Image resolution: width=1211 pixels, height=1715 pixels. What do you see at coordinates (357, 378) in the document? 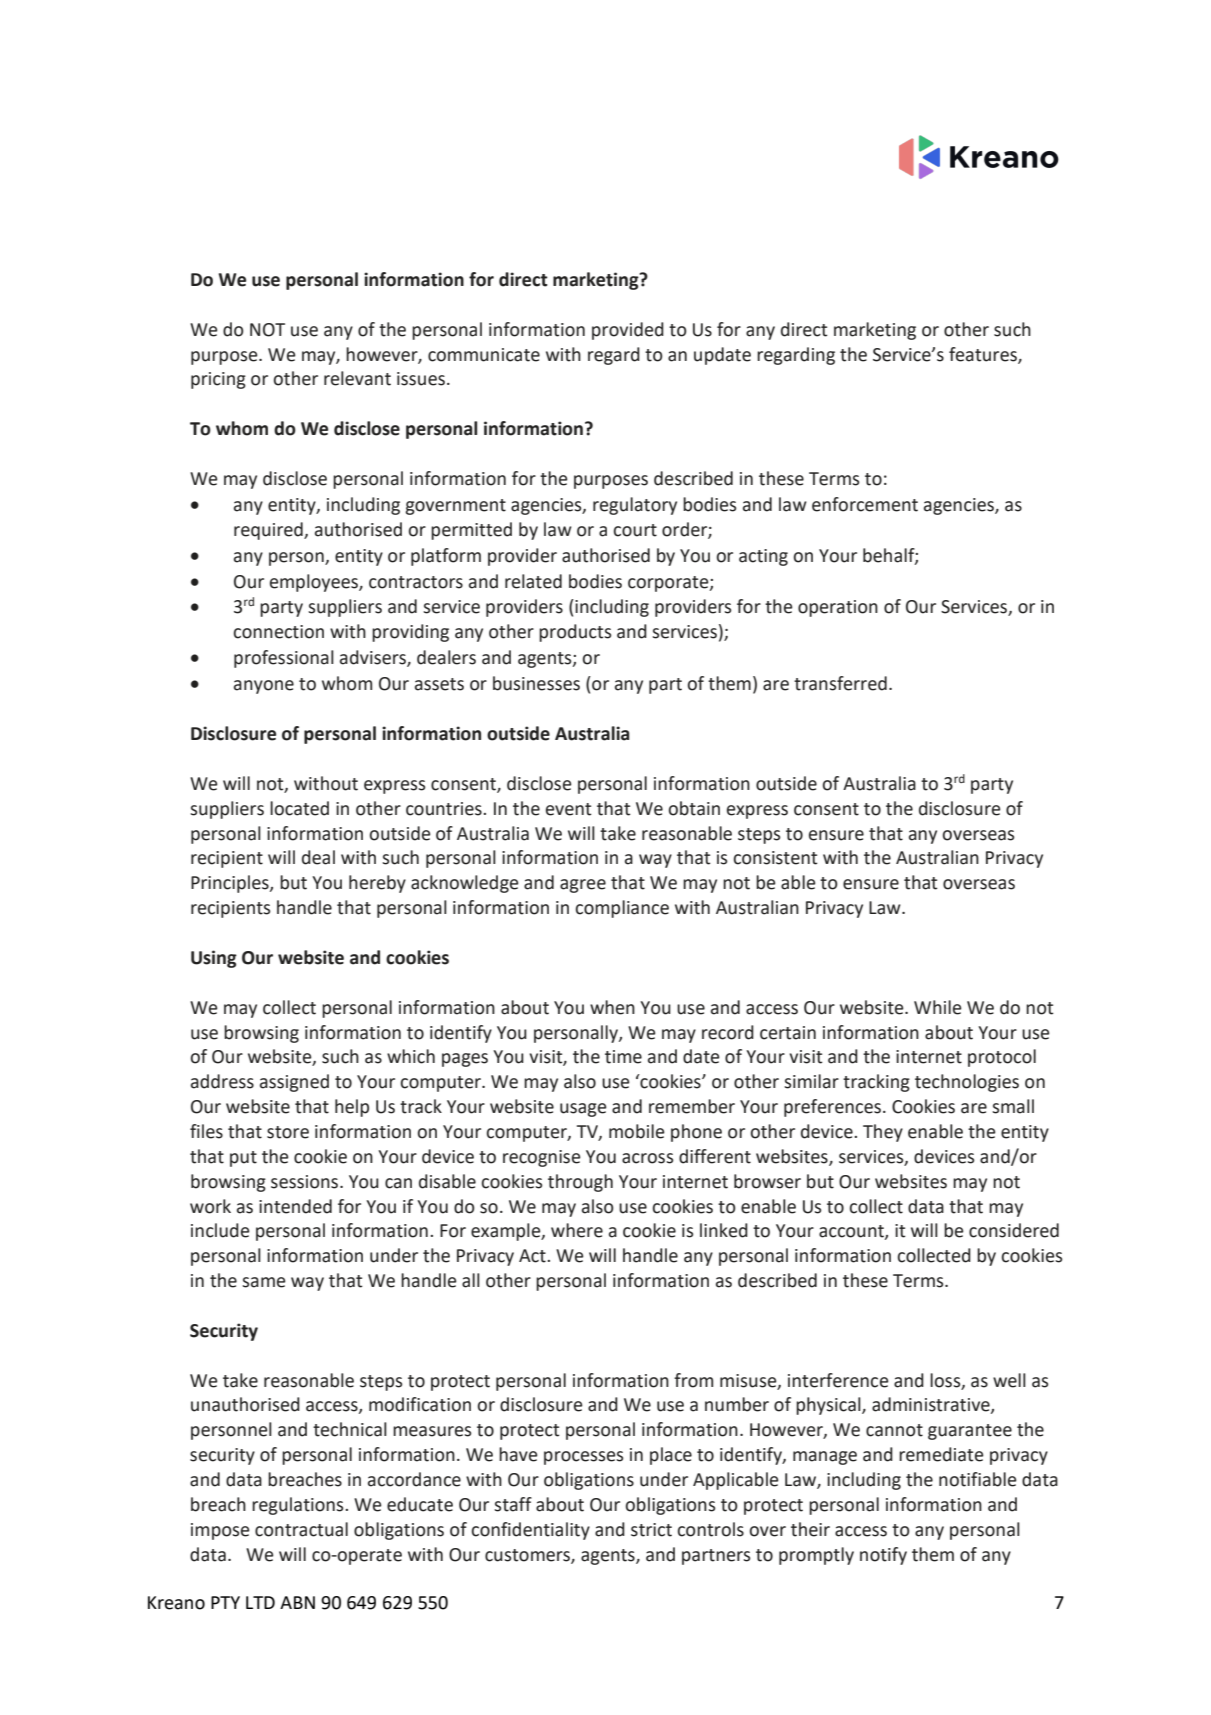
I see `relevant` at bounding box center [357, 378].
